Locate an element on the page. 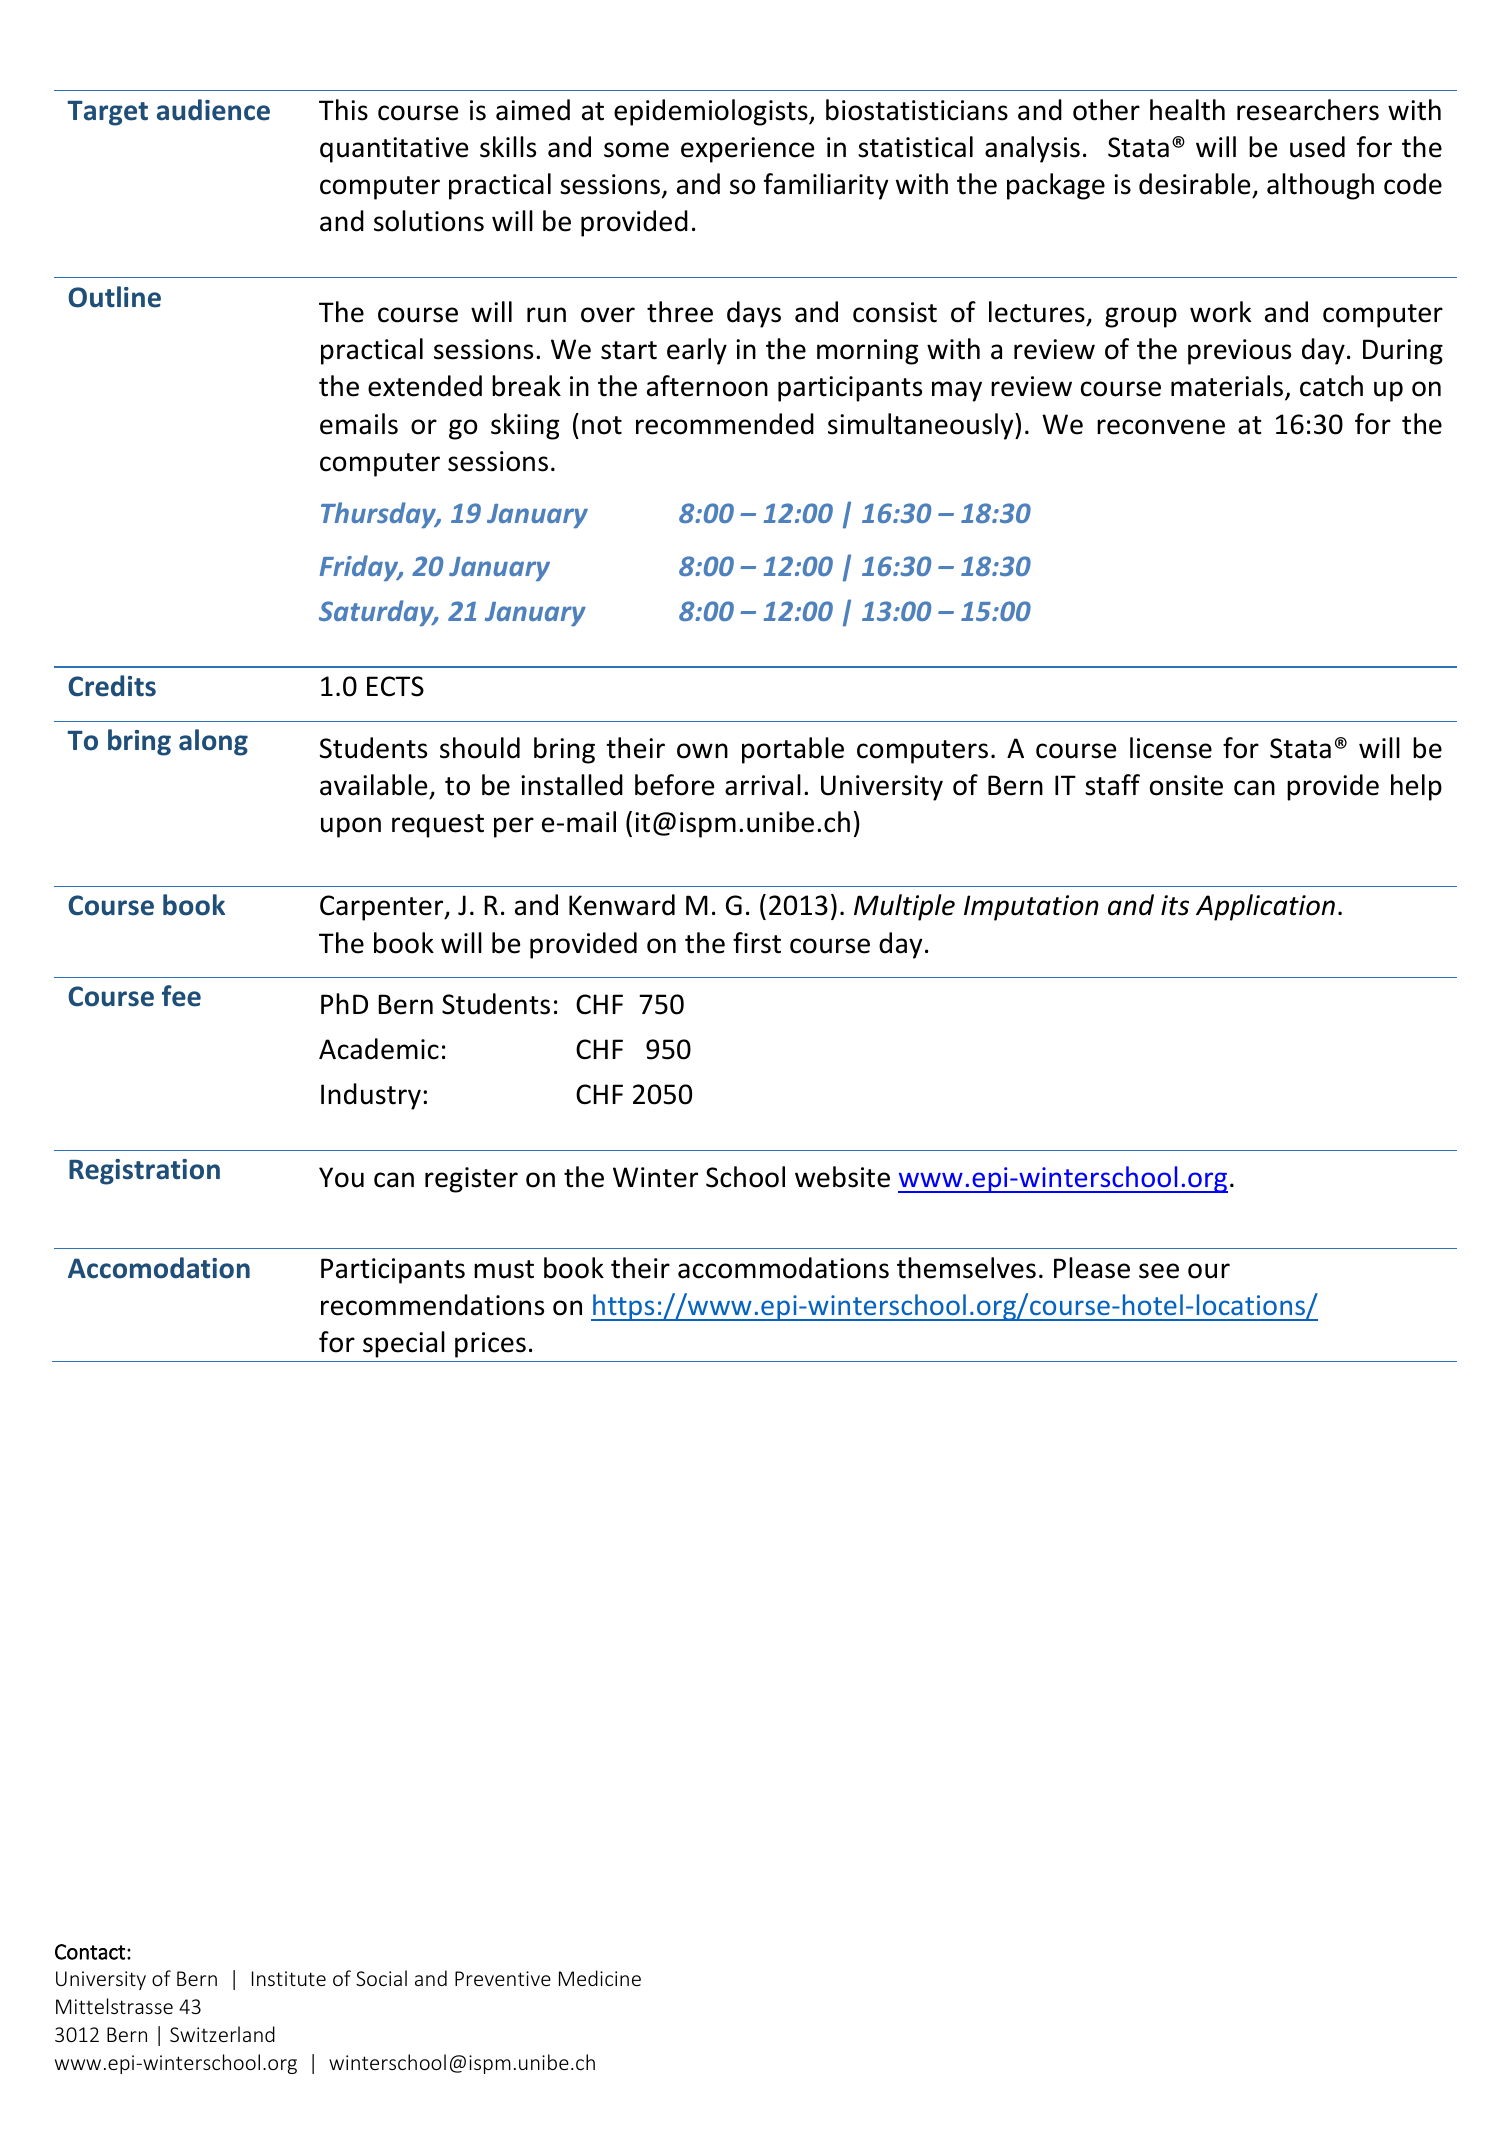  along is located at coordinates (213, 742).
